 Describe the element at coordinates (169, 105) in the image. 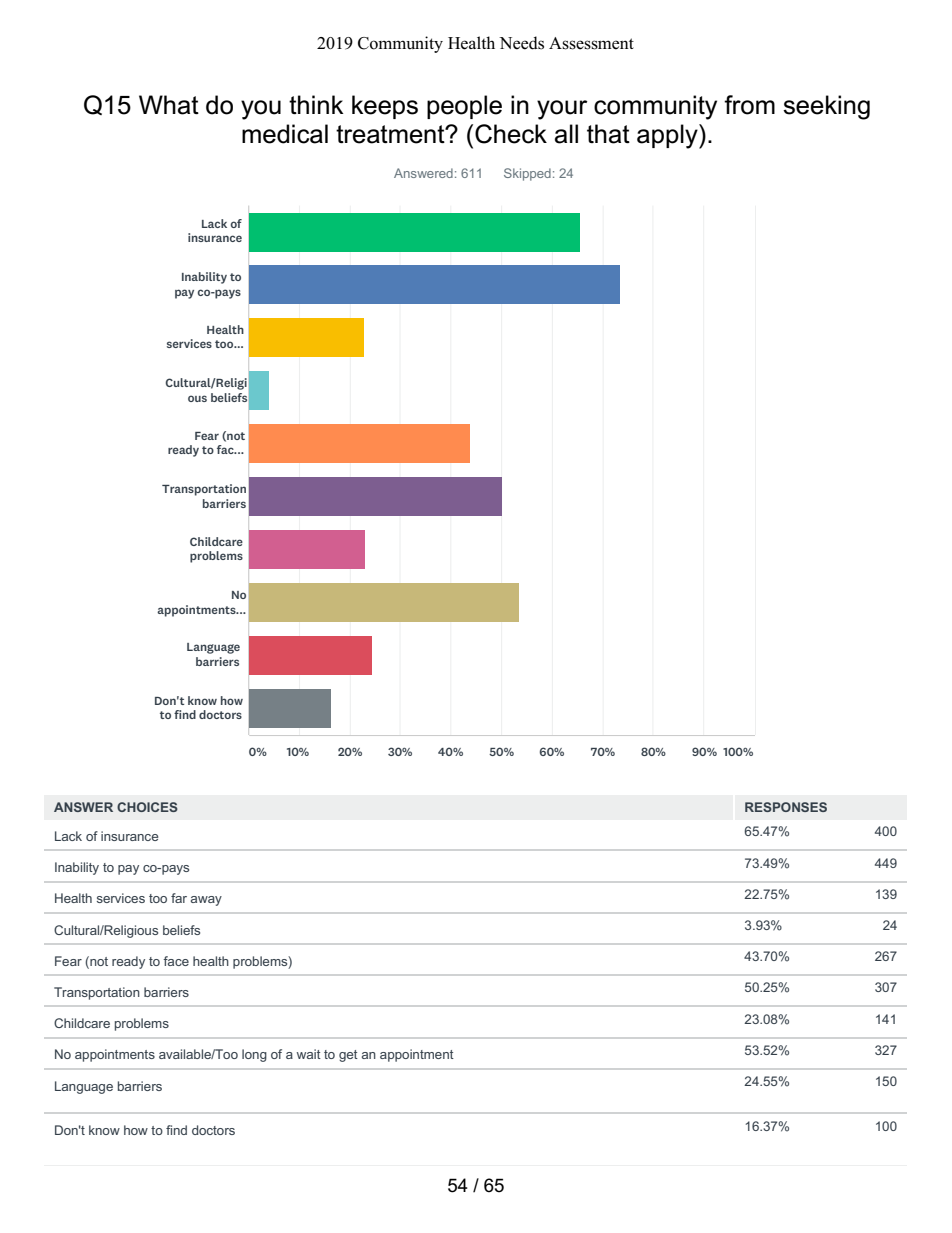

I see `What` at that location.
